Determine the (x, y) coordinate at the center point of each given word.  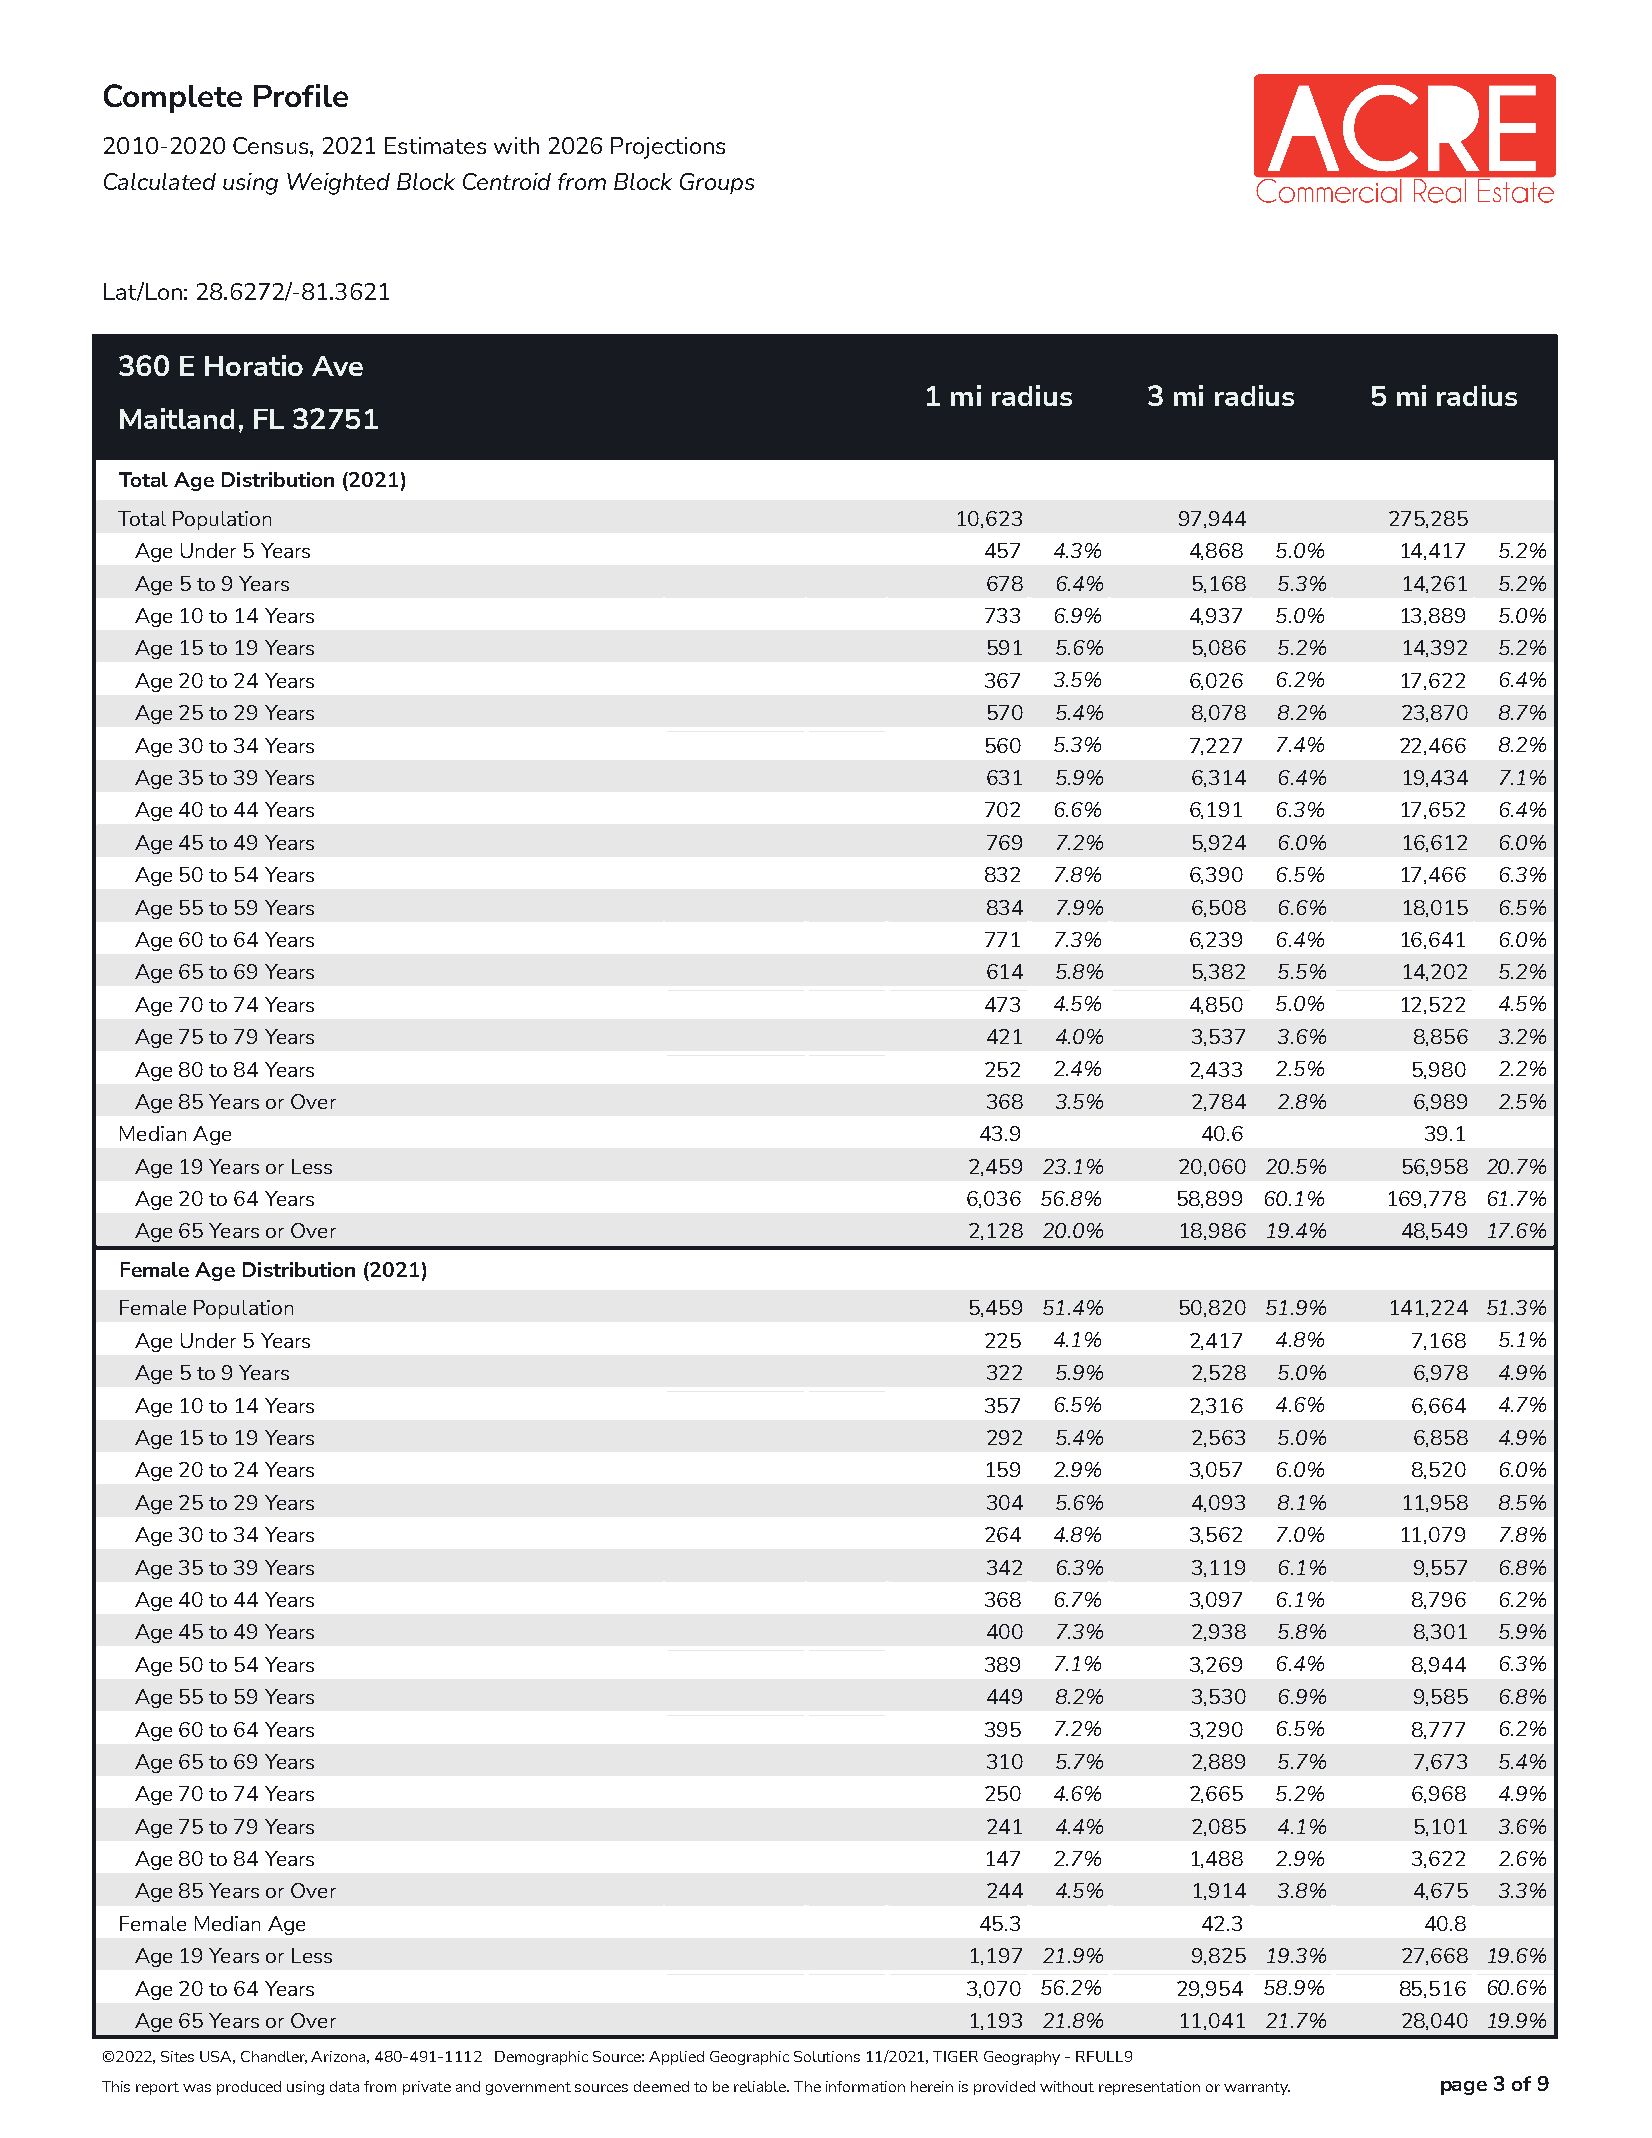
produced (249, 2088)
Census (272, 145)
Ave (337, 366)
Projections (668, 148)
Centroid (507, 181)
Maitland (177, 418)
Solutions (827, 2056)
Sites (177, 2056)
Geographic (749, 2058)
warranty (1257, 2088)
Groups (717, 183)
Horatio (254, 365)
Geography (1022, 2058)
